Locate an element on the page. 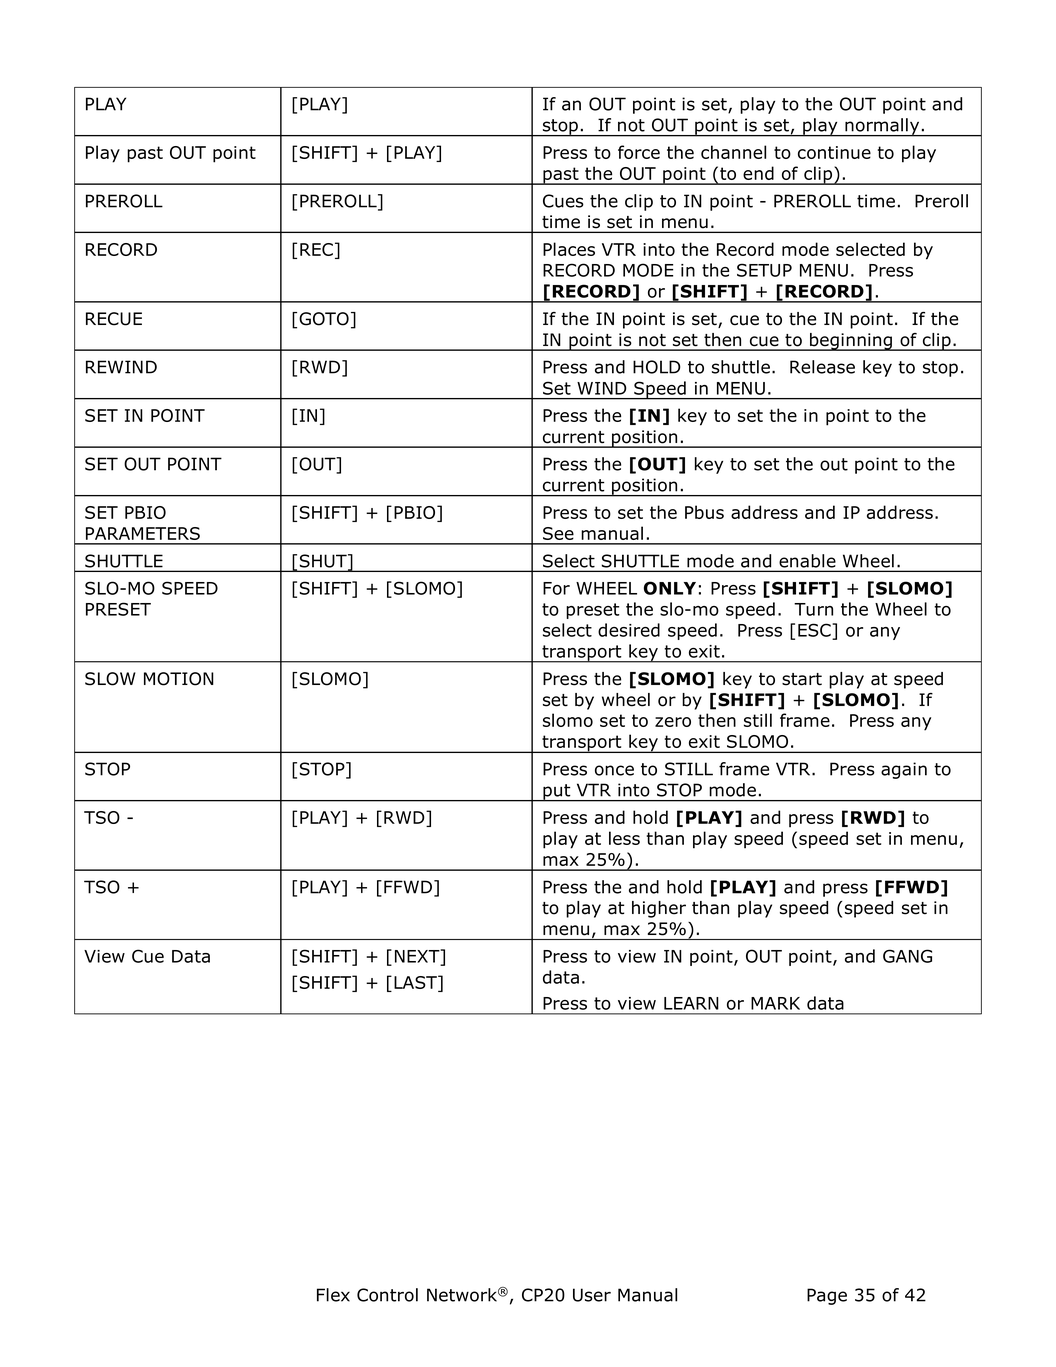 The image size is (1056, 1367). Cues is located at coordinates (563, 201).
